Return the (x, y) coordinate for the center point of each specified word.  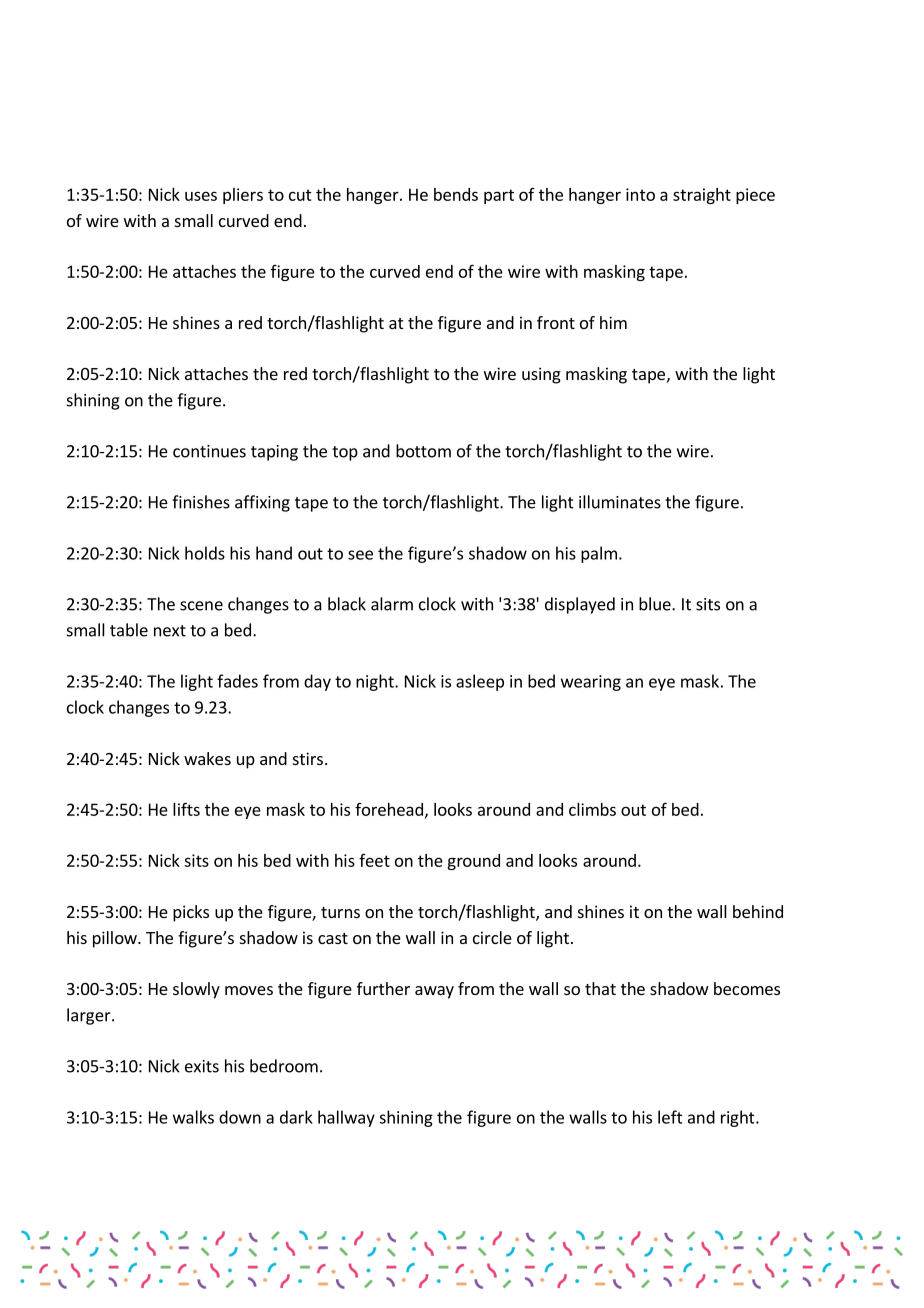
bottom (423, 451)
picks (191, 913)
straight (702, 196)
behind (758, 911)
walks (193, 1117)
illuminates (620, 502)
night (376, 682)
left (670, 1117)
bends (456, 194)
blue (656, 604)
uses (201, 196)
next (170, 631)
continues (209, 451)
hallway (346, 1118)
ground (473, 862)
